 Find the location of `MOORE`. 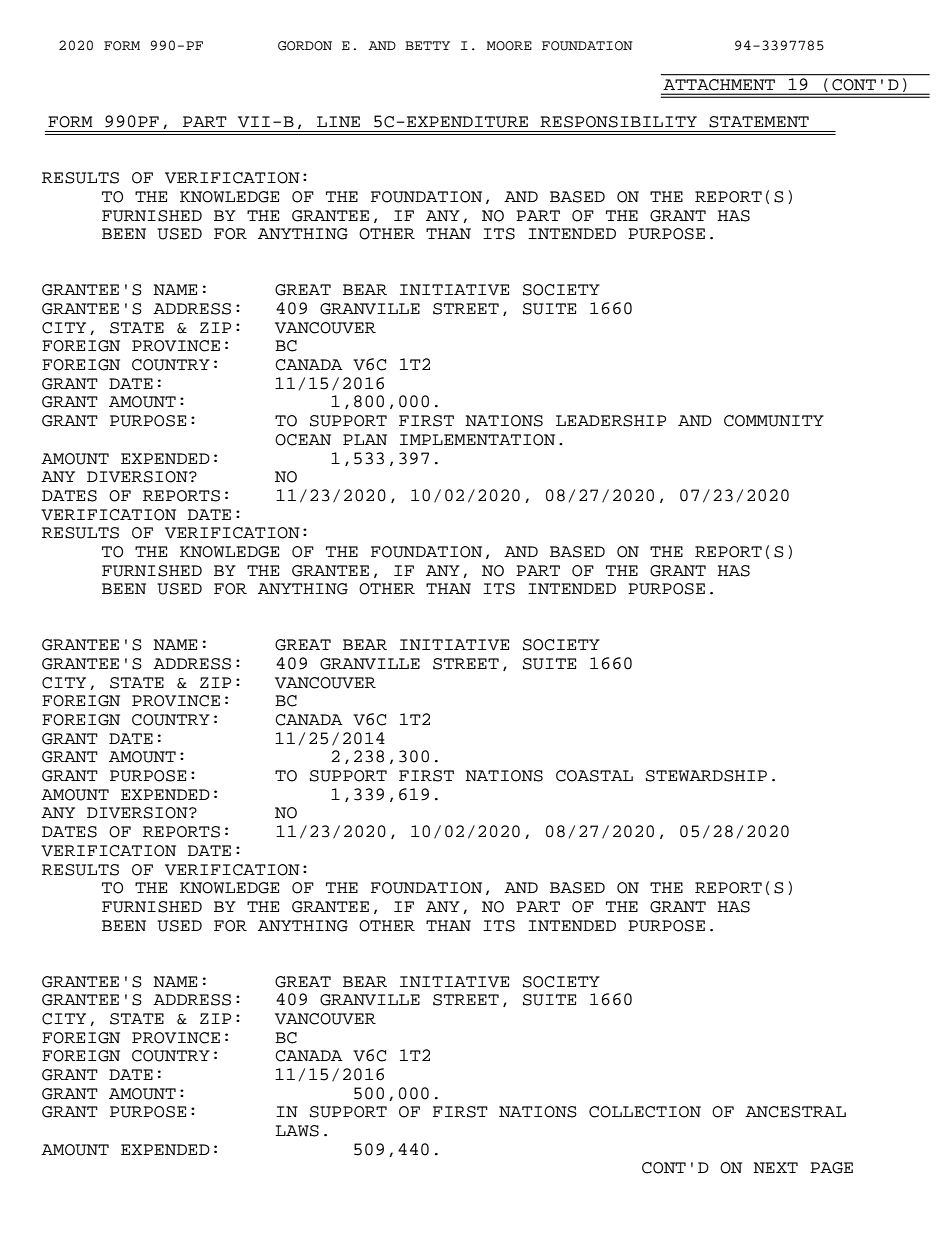

MOORE is located at coordinates (509, 46).
